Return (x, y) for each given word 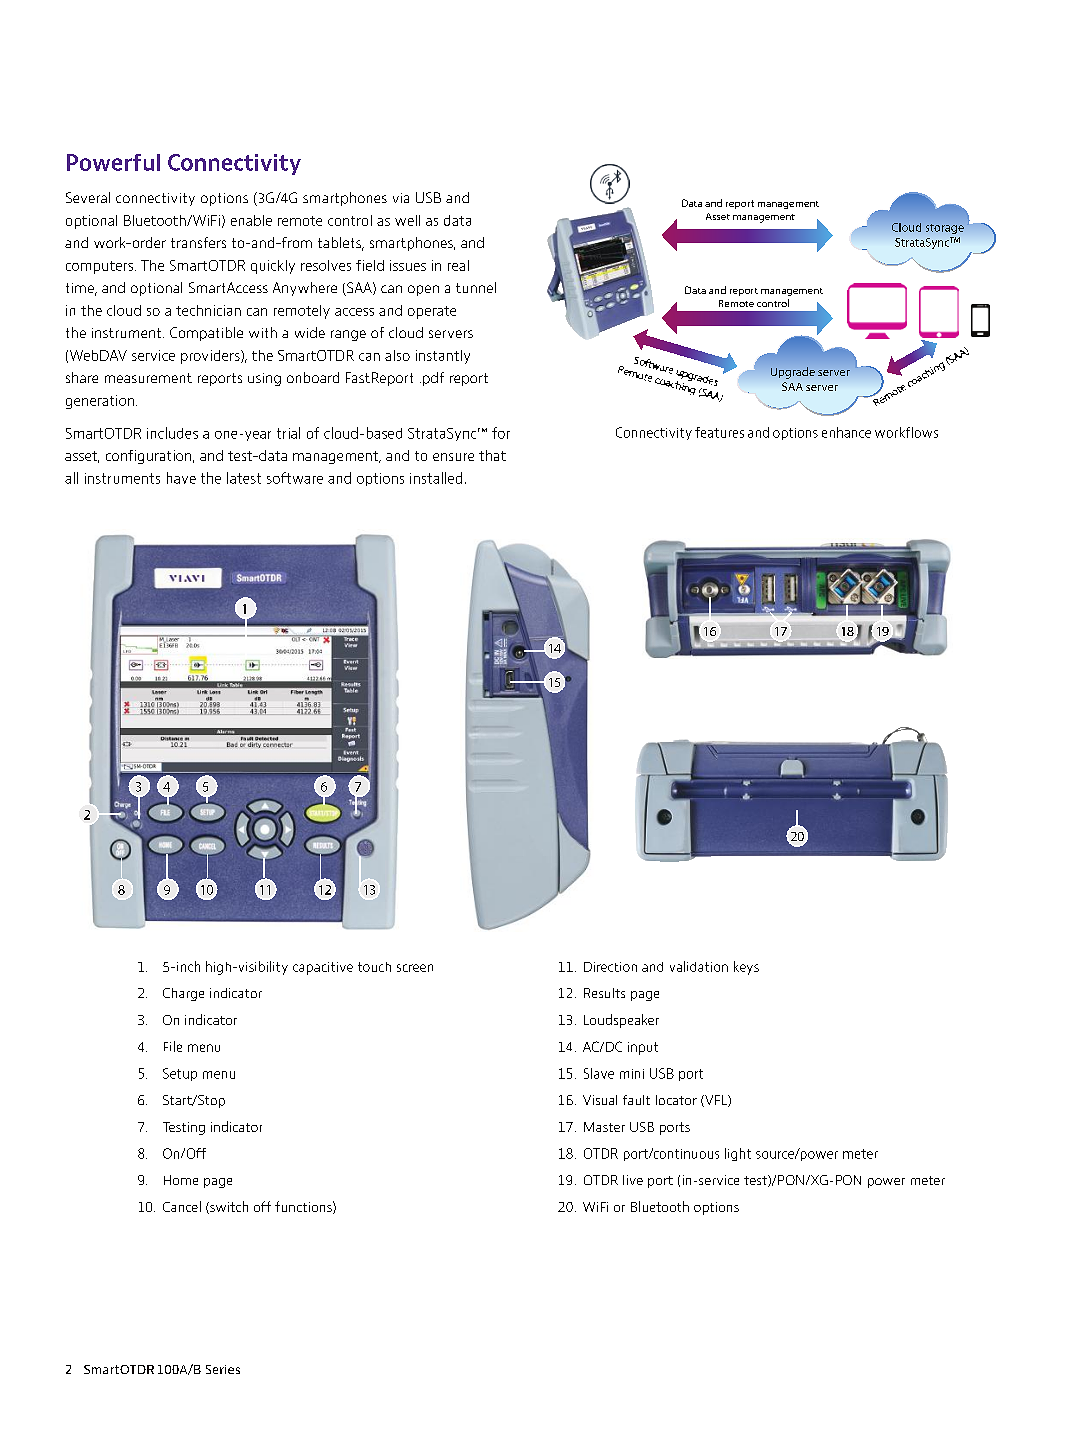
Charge (183, 994)
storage (945, 229)
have (181, 478)
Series (223, 1369)
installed (436, 478)
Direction (610, 967)
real (458, 265)
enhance (846, 432)
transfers (198, 242)
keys (746, 968)
